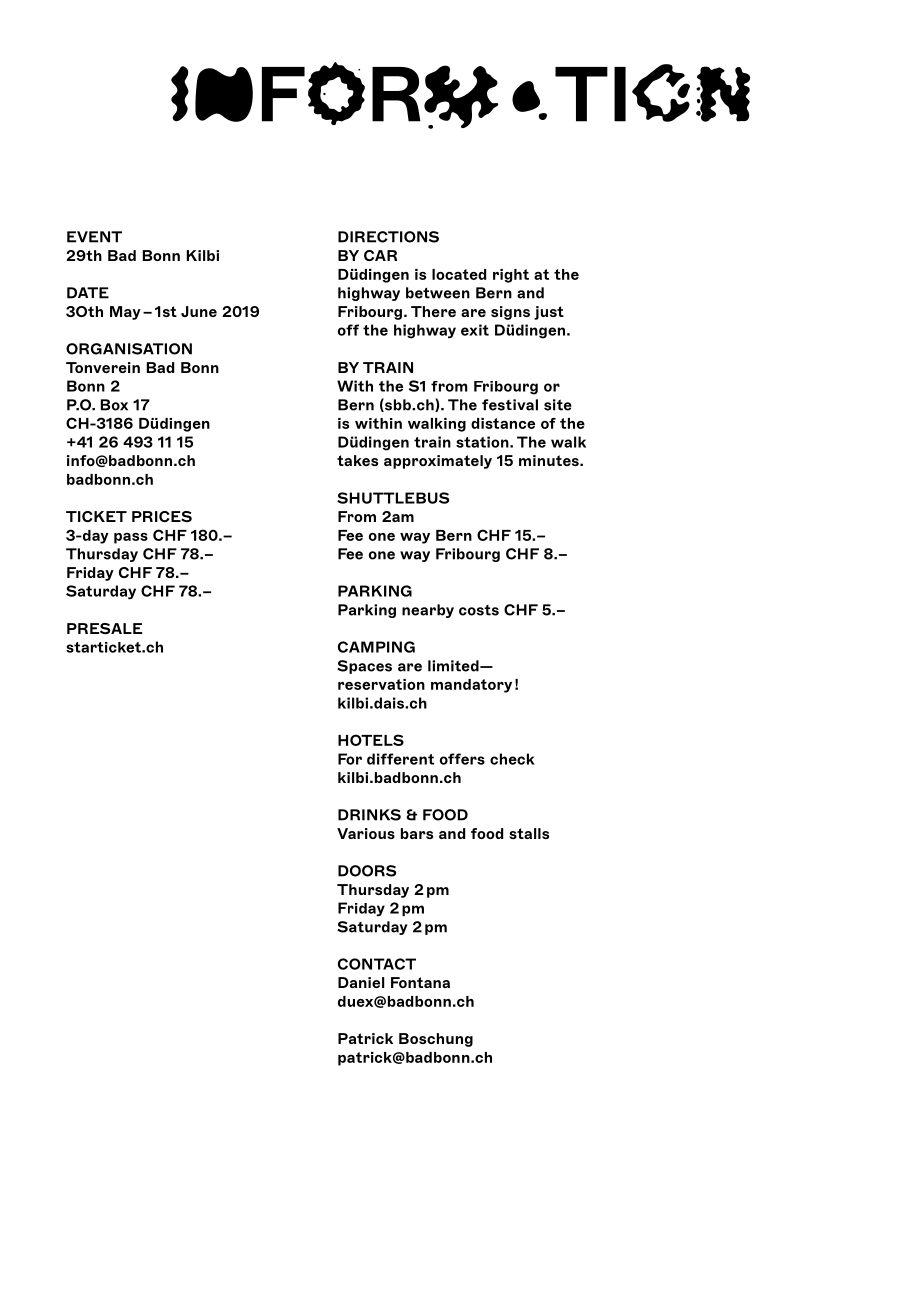 The image size is (924, 1308). Describe the element at coordinates (377, 964) in the document. I see `CONTACT` at that location.
